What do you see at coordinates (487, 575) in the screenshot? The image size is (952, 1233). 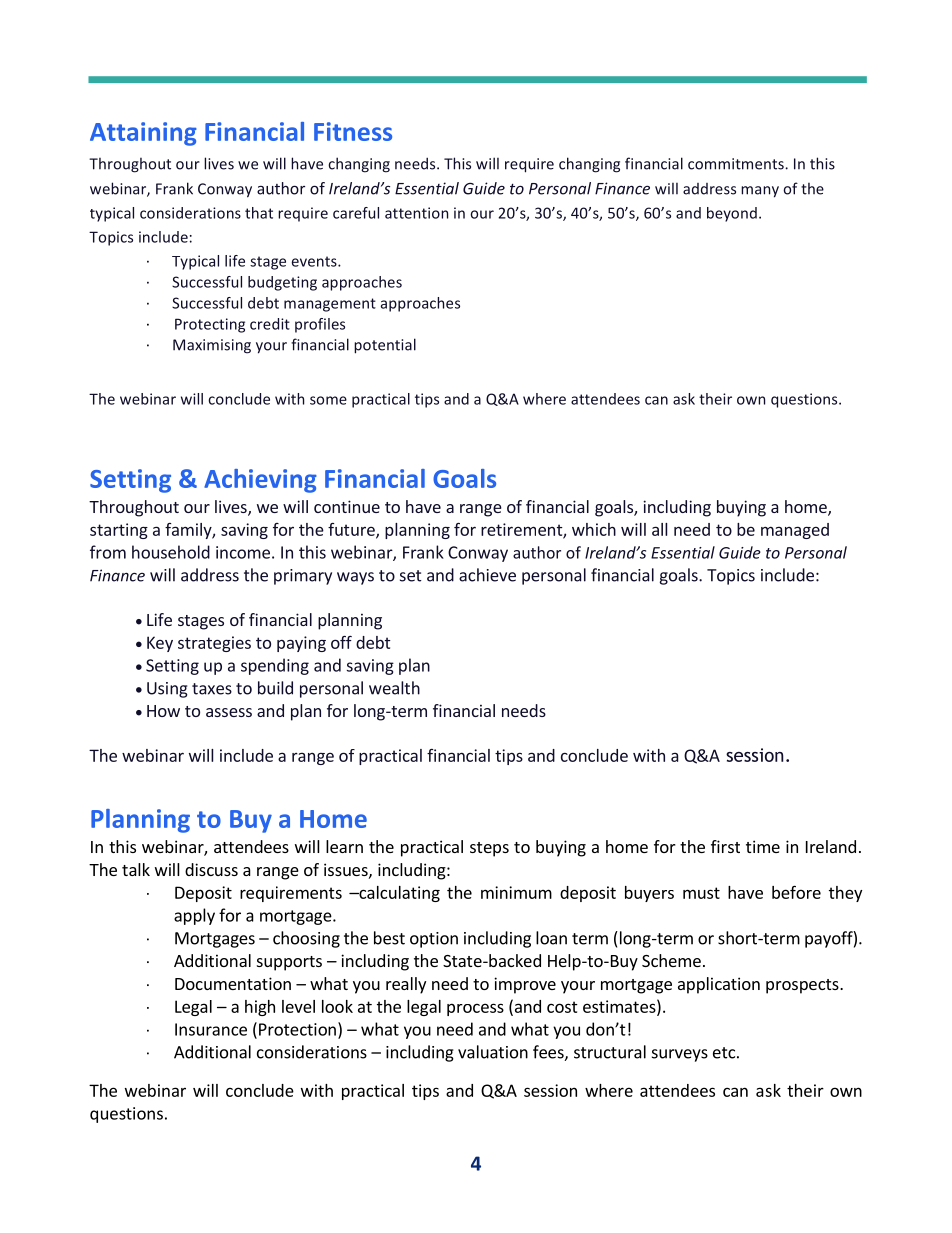 I see `achieve` at bounding box center [487, 575].
